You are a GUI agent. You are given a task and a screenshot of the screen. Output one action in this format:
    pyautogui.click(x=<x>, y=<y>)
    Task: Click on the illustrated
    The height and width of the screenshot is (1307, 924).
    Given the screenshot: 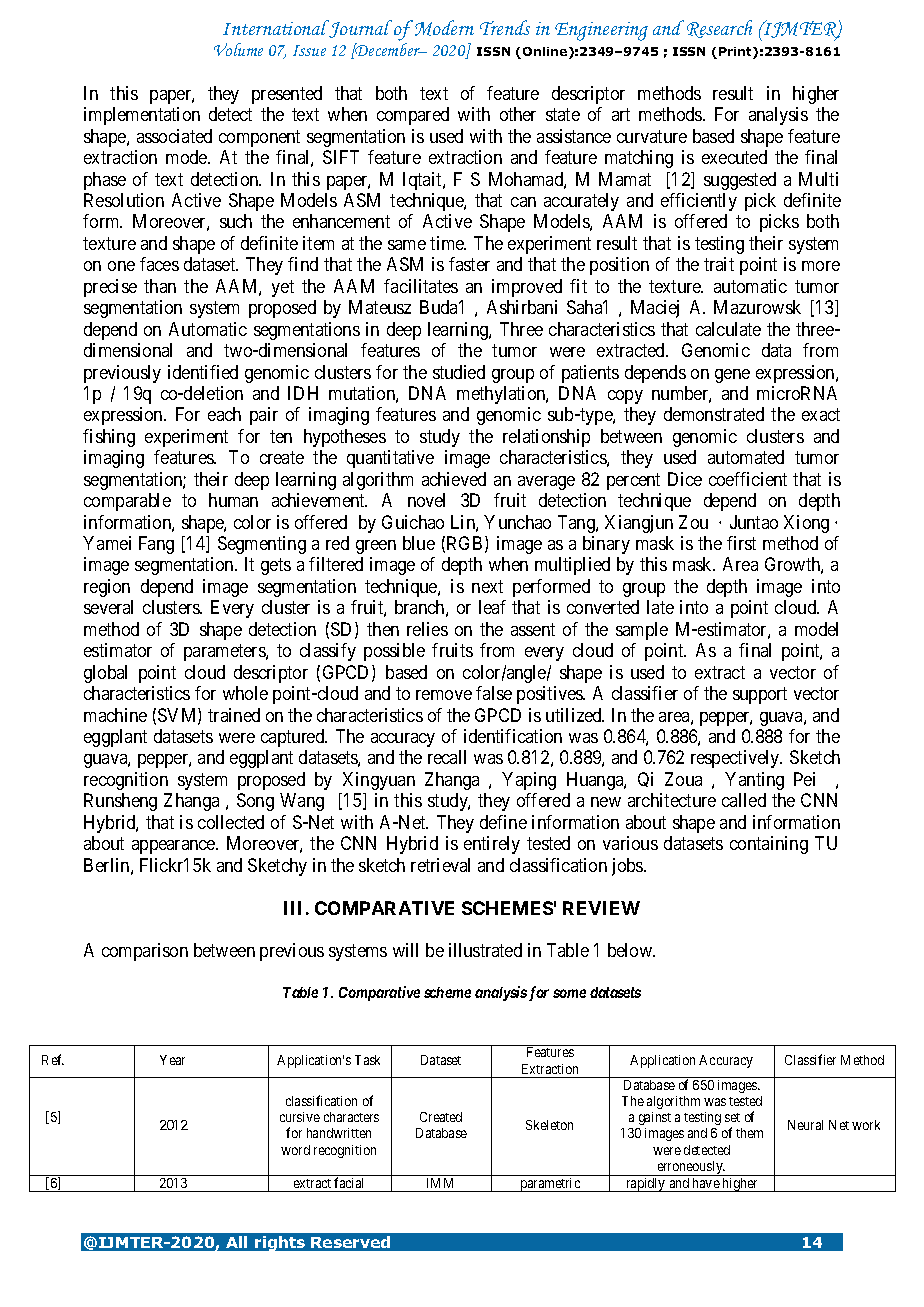 What is the action you would take?
    pyautogui.click(x=485, y=950)
